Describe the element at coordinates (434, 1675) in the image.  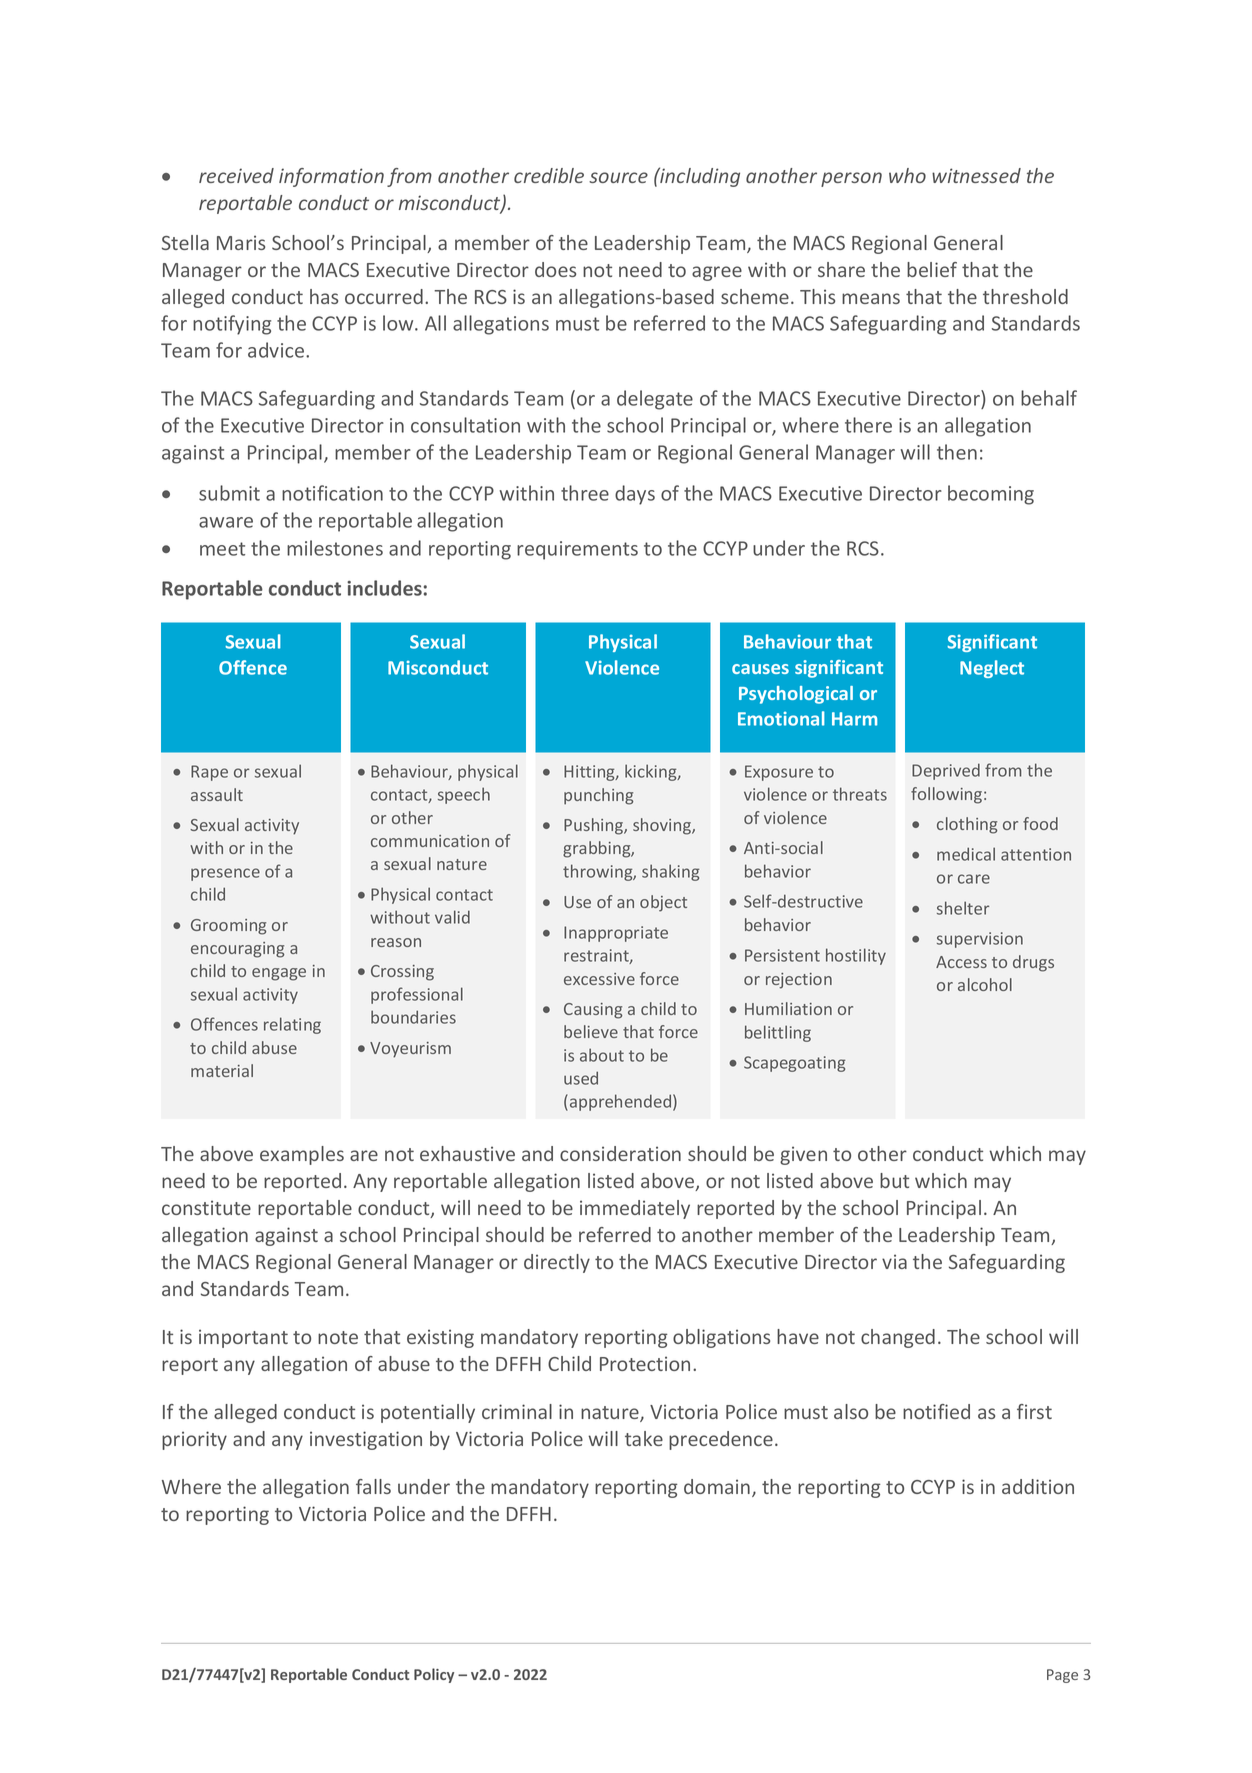
I see `Policy` at that location.
